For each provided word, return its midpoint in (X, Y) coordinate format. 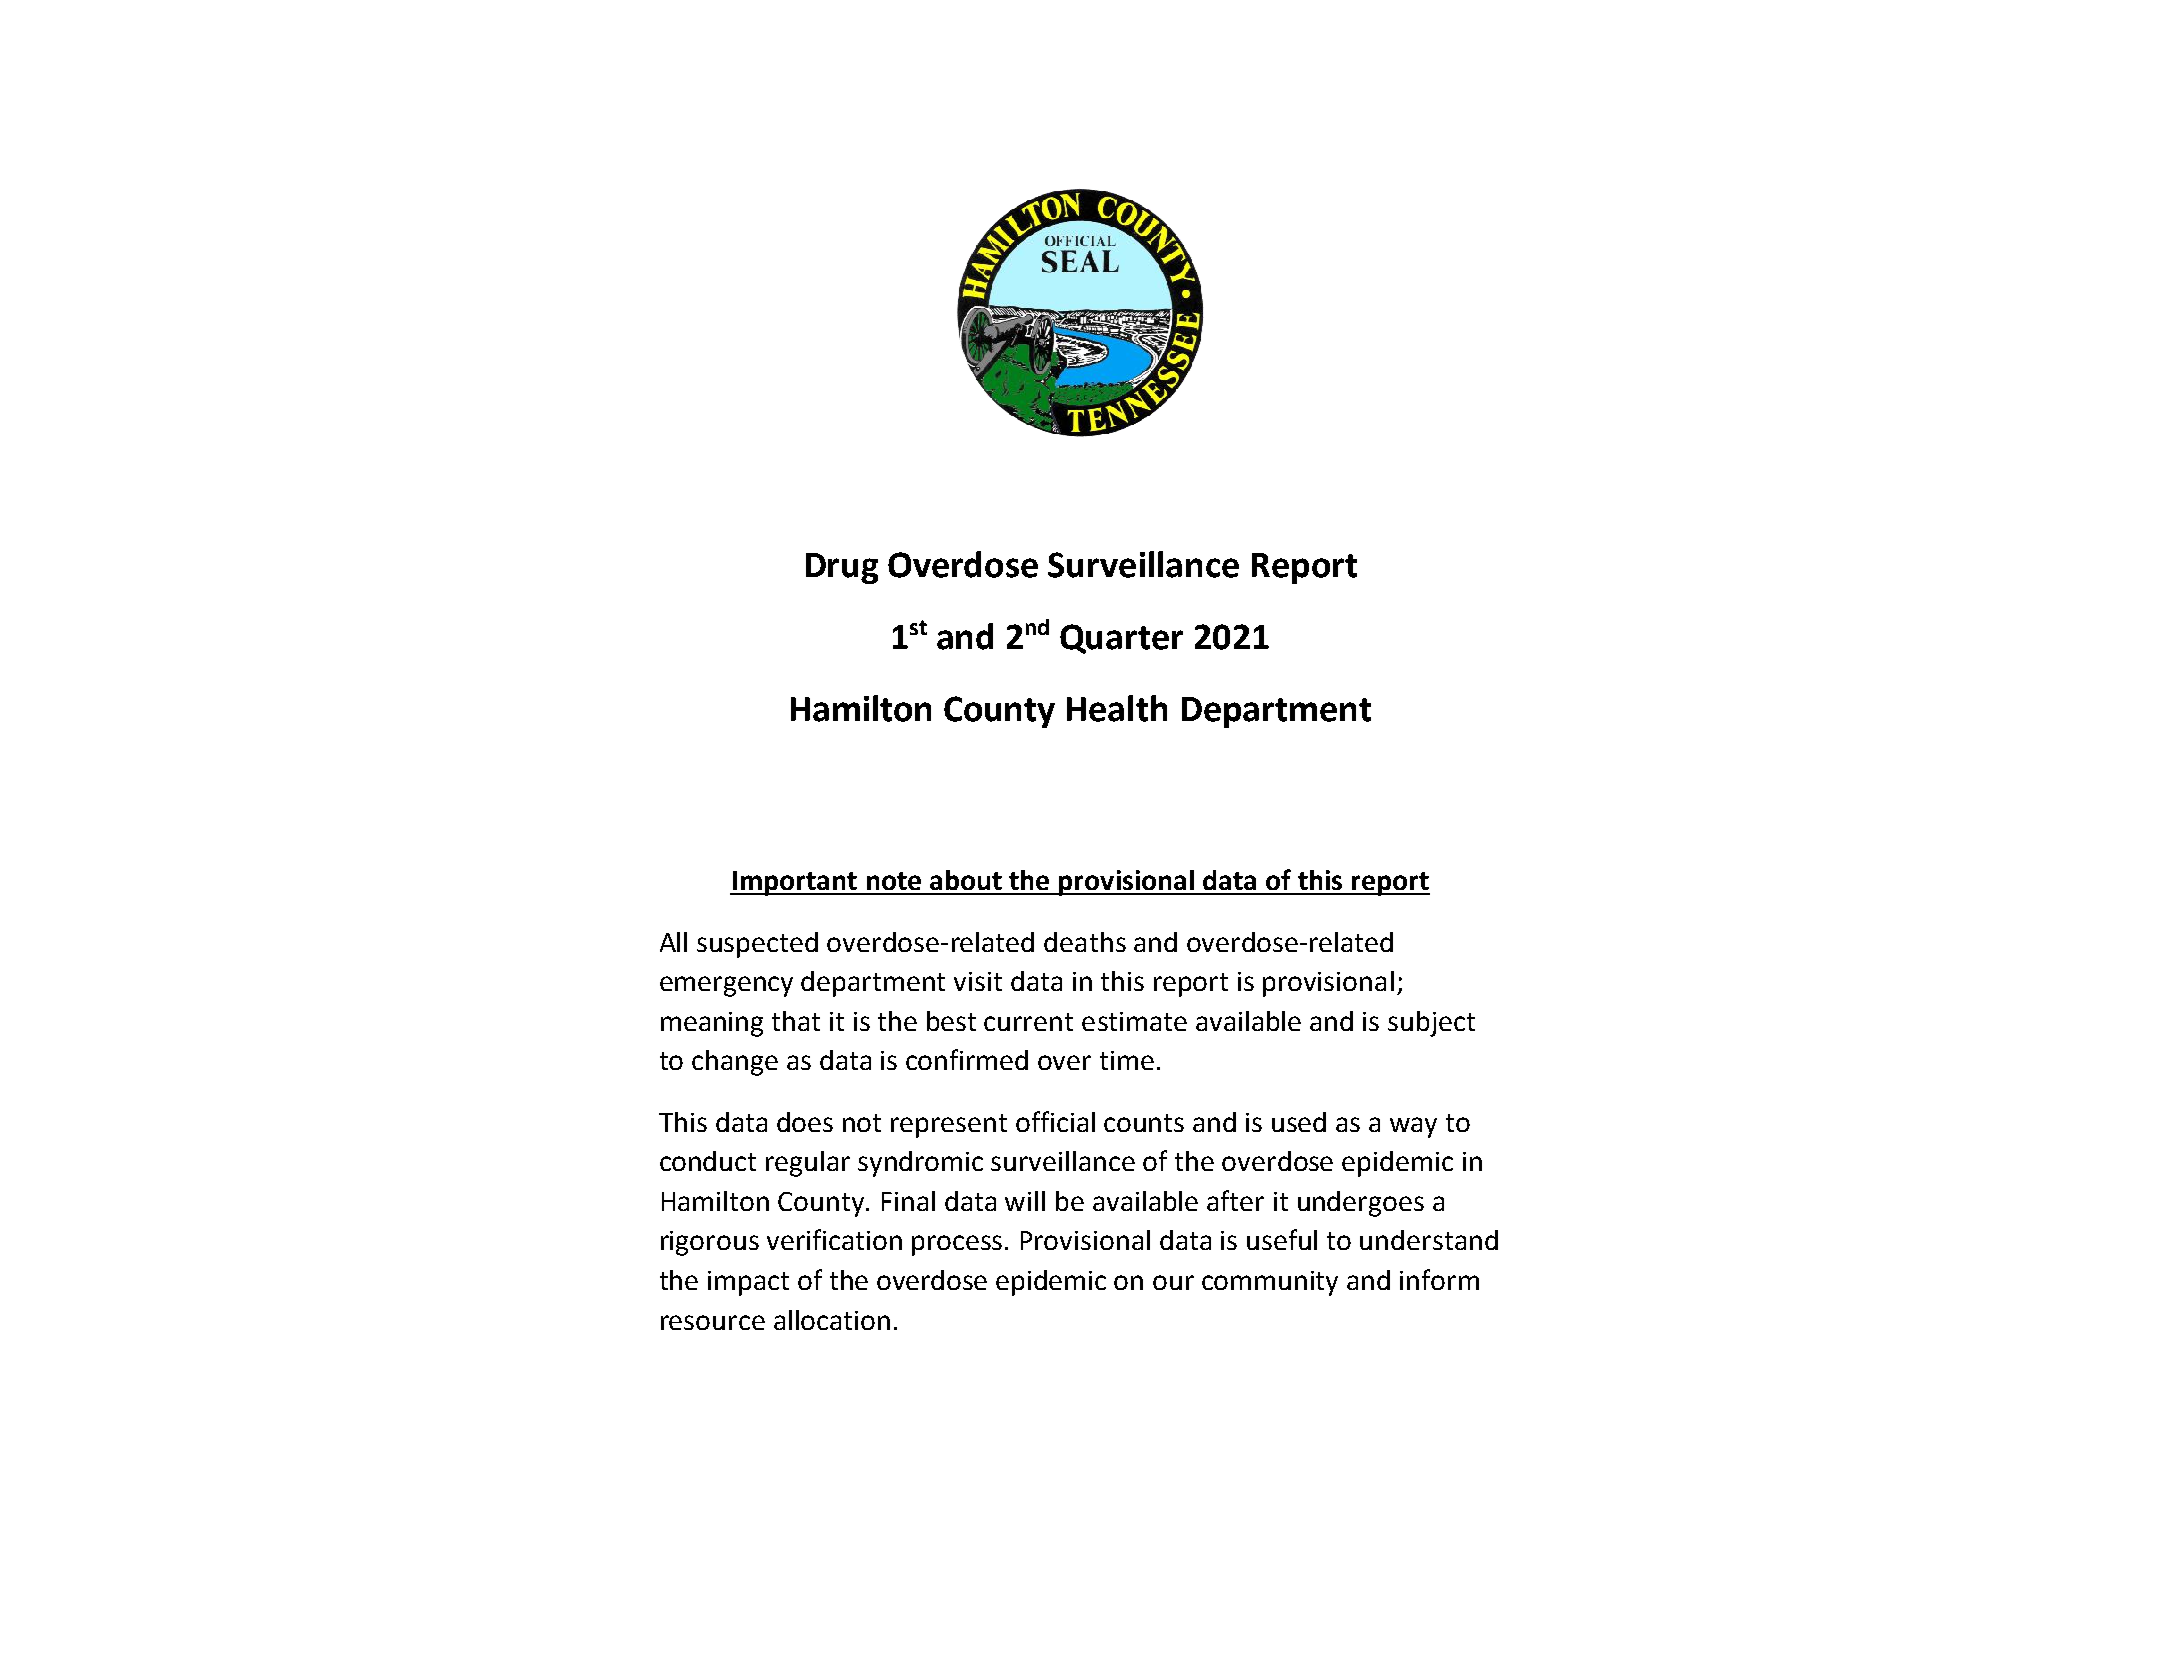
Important (794, 883)
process (957, 1245)
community (1270, 1283)
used (1299, 1122)
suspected (757, 945)
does (805, 1122)
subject (1431, 1024)
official (1055, 1121)
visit (978, 981)
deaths (1085, 942)
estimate (1134, 1021)
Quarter (1121, 639)
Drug (842, 568)
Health (1117, 708)
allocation (832, 1320)
